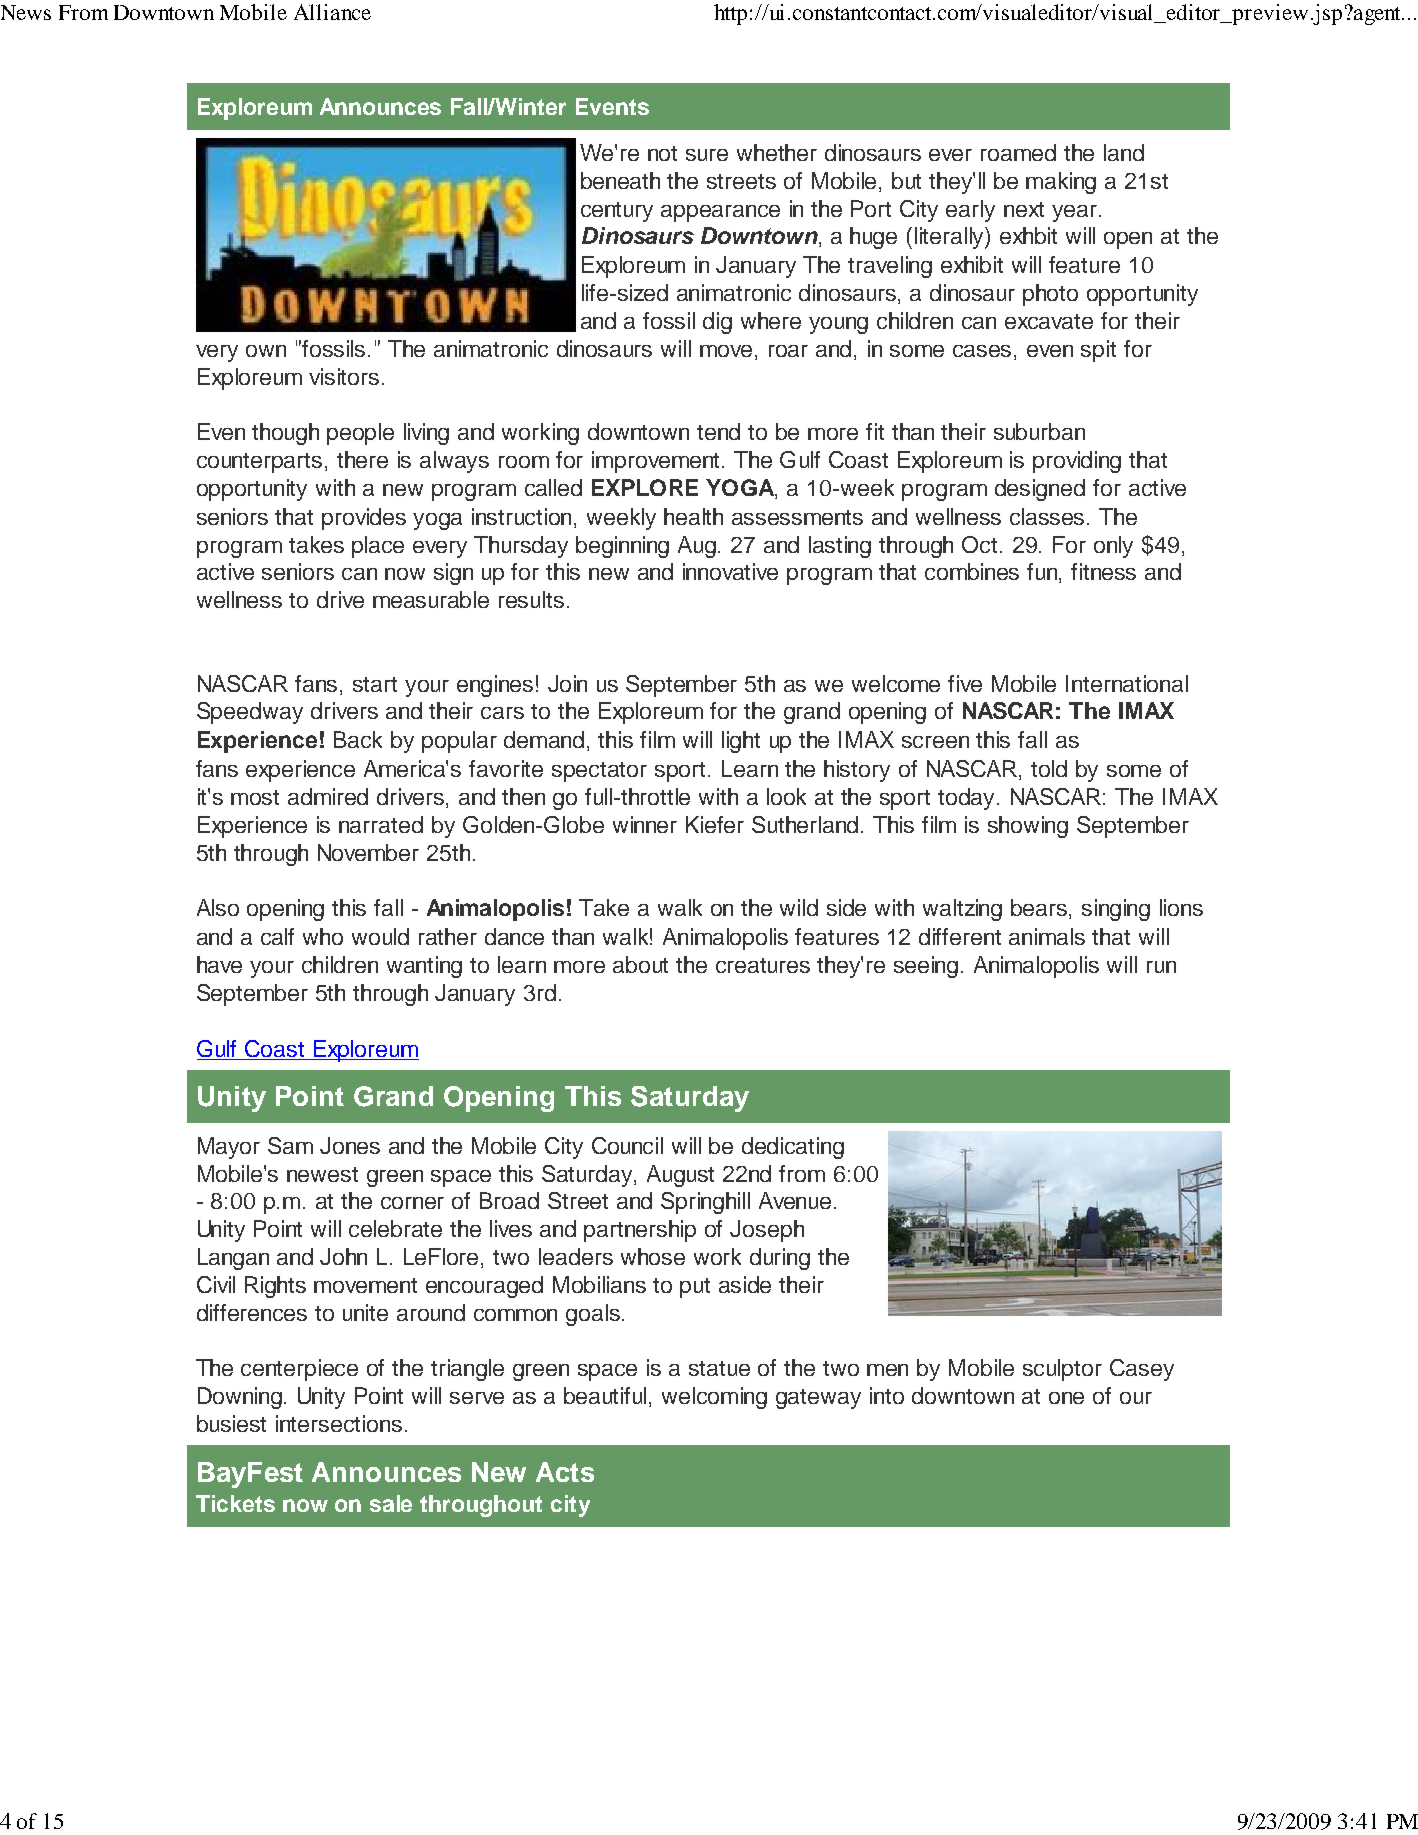 This screenshot has height=1835, width=1418. What do you see at coordinates (662, 153) in the screenshot?
I see `not` at bounding box center [662, 153].
